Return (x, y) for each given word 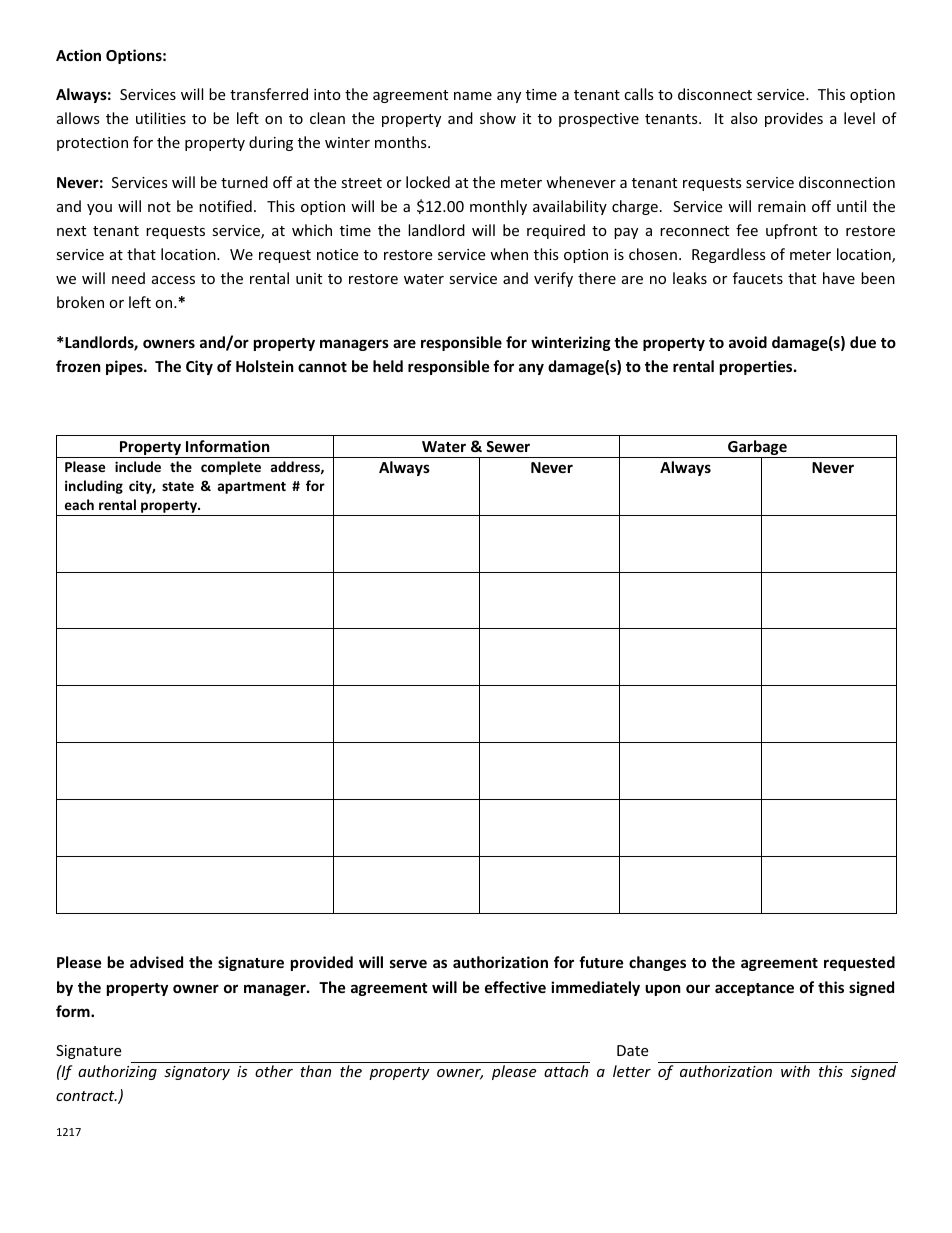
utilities (161, 118)
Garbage (757, 449)
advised (156, 962)
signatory (197, 1073)
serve (408, 963)
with (795, 1071)
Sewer (508, 446)
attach (566, 1071)
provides (794, 119)
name (473, 96)
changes (657, 963)
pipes (125, 367)
